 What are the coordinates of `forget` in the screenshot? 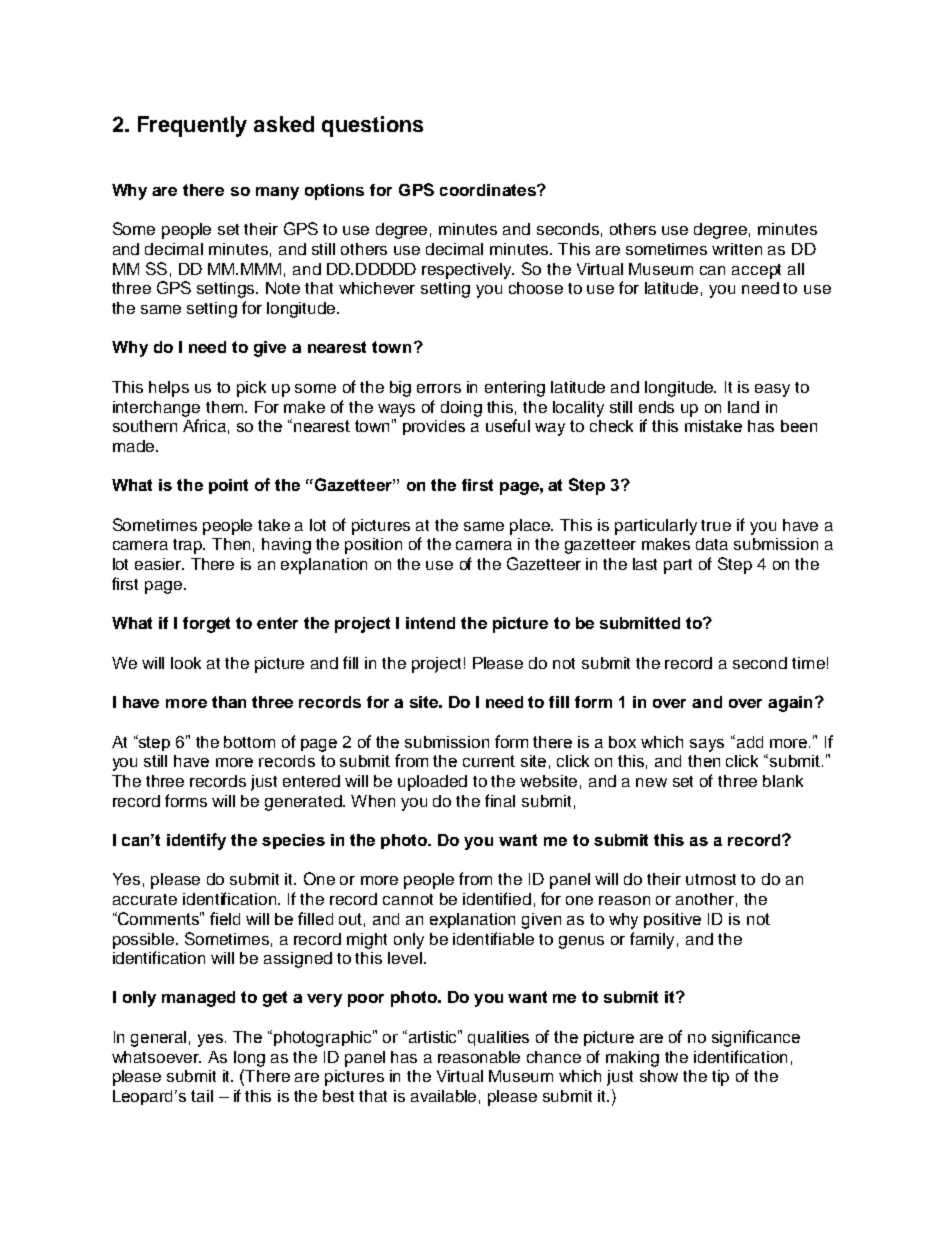 It's located at (206, 625).
